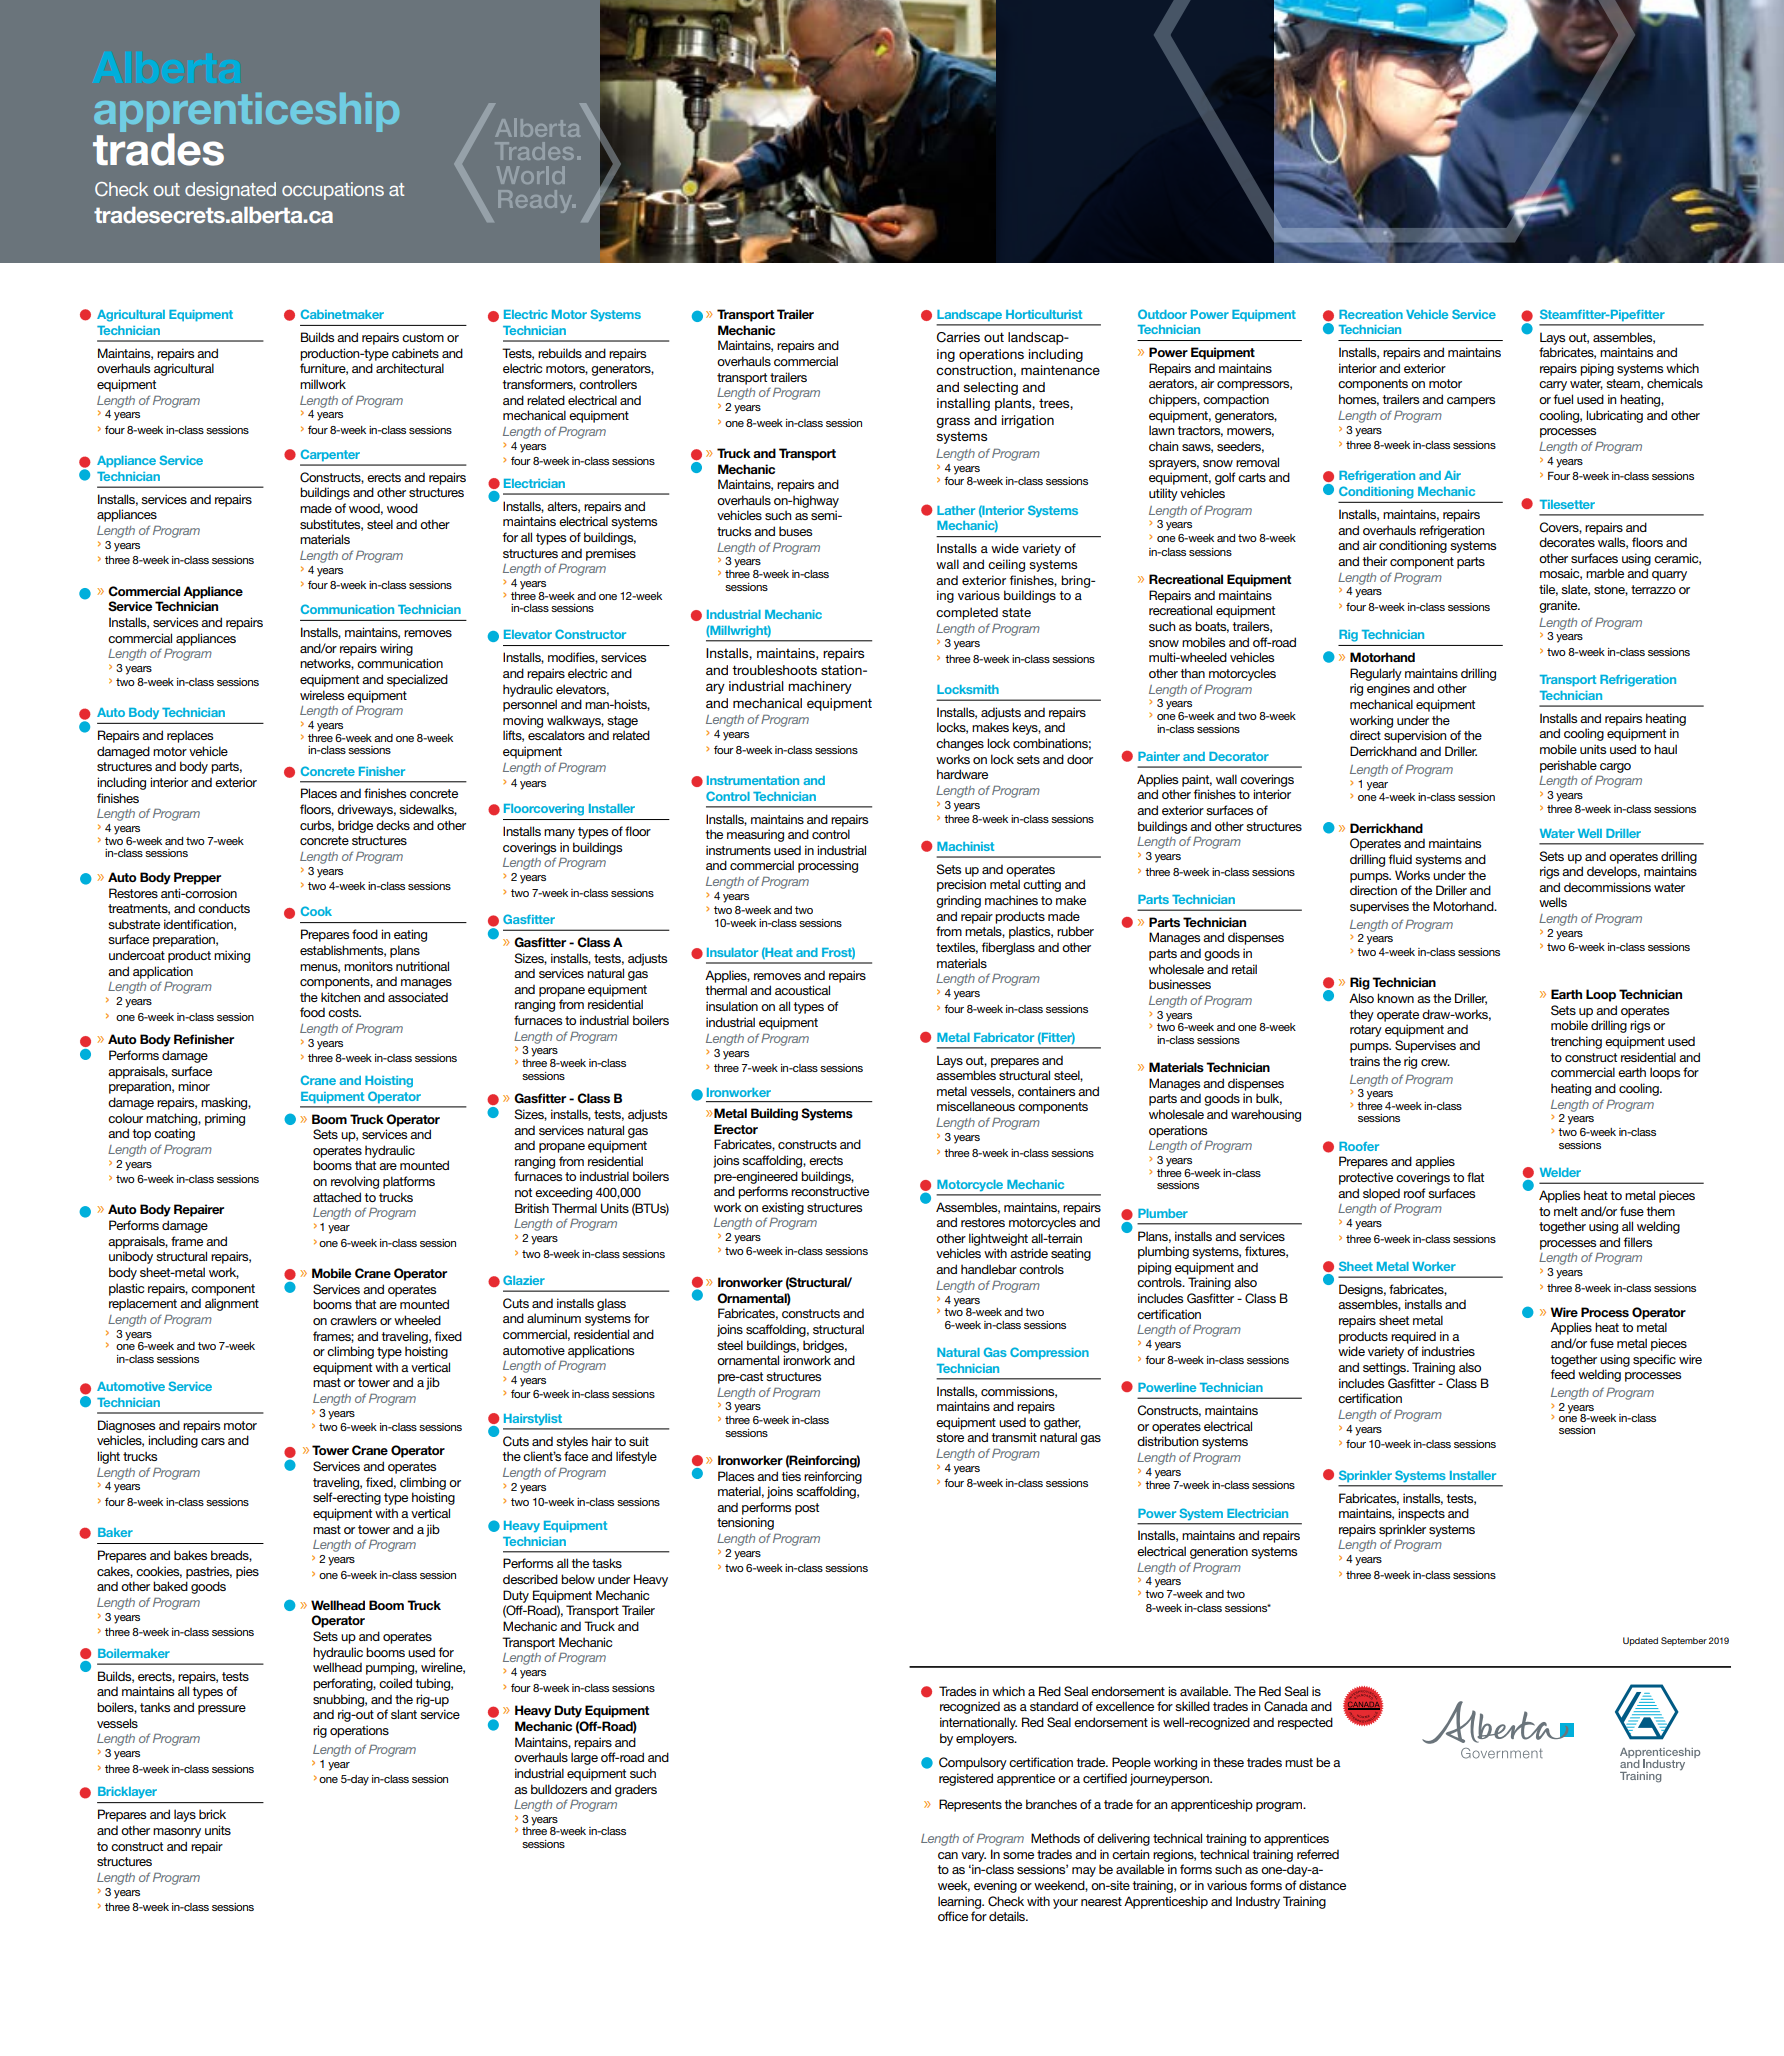 This document has height=2056, width=1784. What do you see at coordinates (989, 1269) in the document?
I see `handlebar` at bounding box center [989, 1269].
